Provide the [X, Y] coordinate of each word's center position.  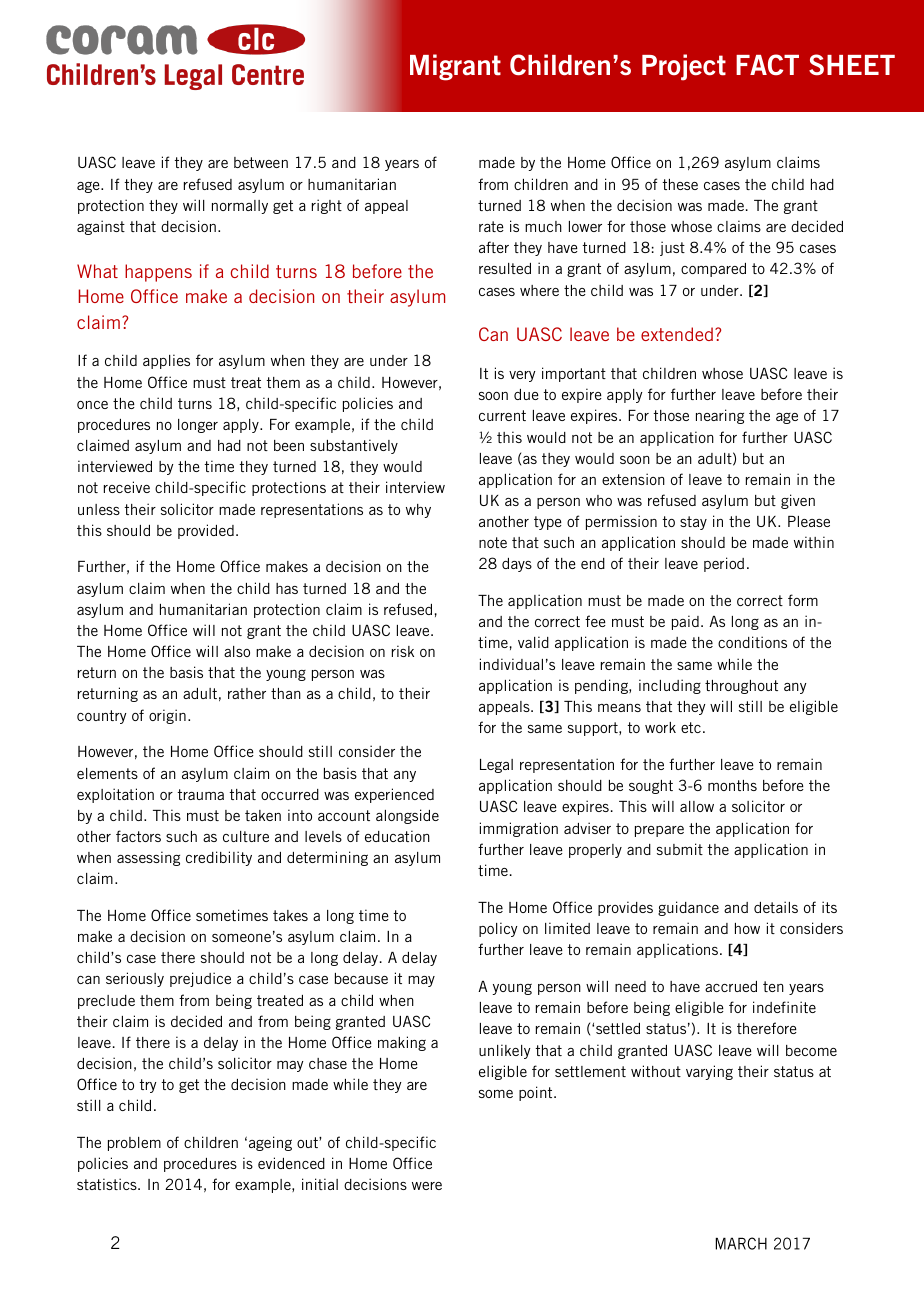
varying [709, 1072]
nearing [720, 416]
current [502, 415]
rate [491, 226]
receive [127, 487]
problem [134, 1144]
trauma [200, 794]
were [427, 1186]
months [732, 785]
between [261, 162]
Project [684, 67]
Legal [496, 766]
